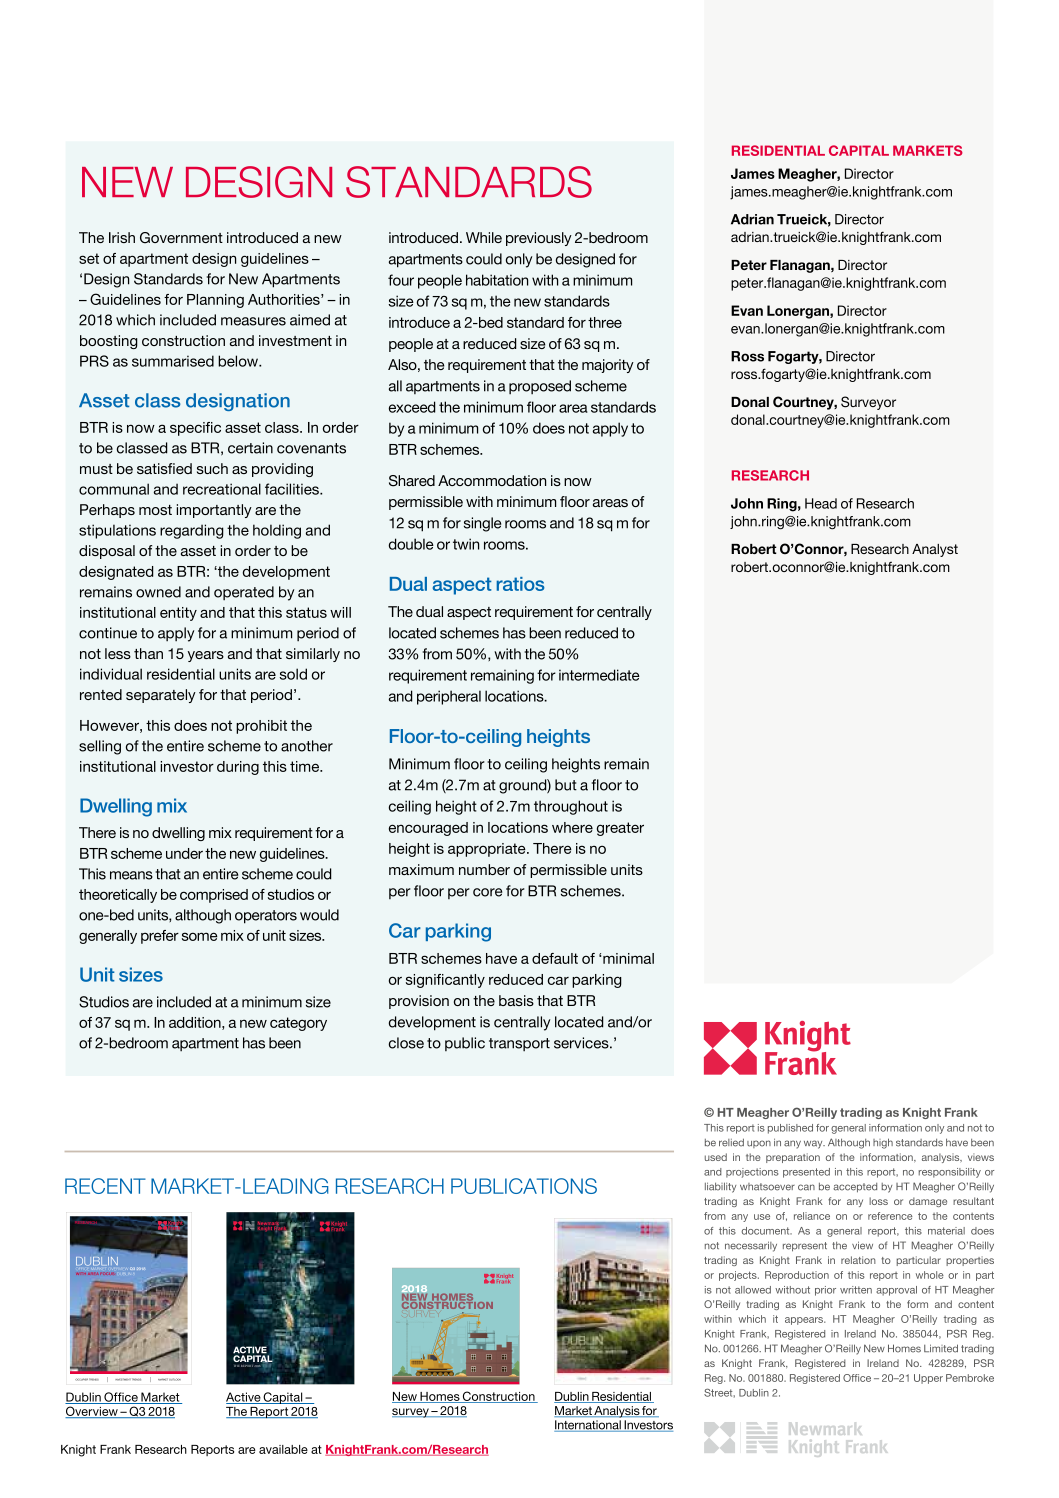 The image size is (1059, 1498). Describe the element at coordinates (175, 1379) in the page. I see `OUTLOOK` at that location.
